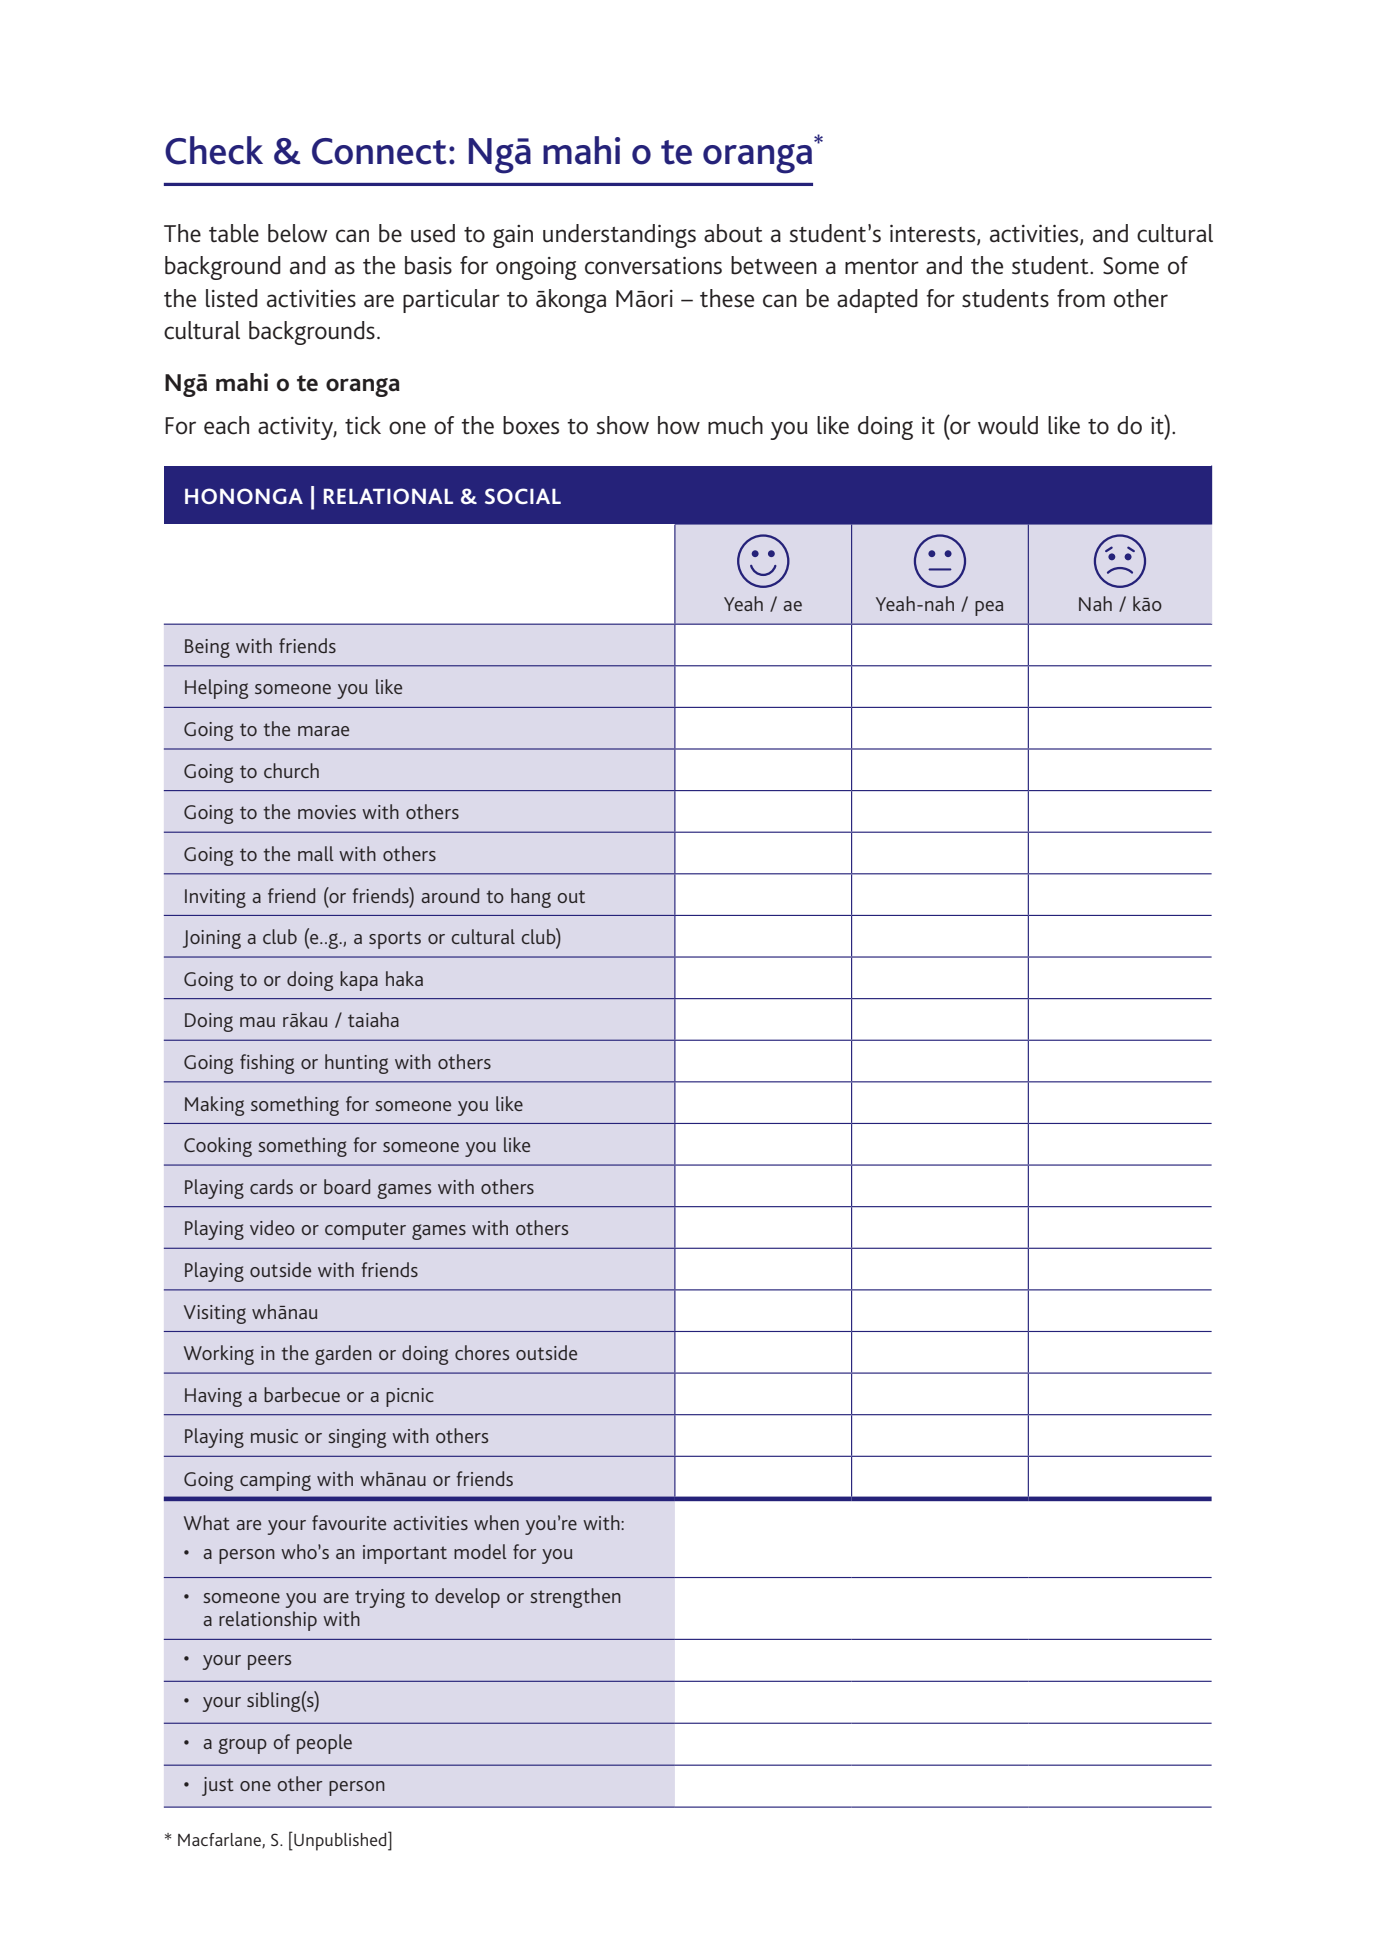  What do you see at coordinates (257, 1022) in the screenshot?
I see `mau` at bounding box center [257, 1022].
